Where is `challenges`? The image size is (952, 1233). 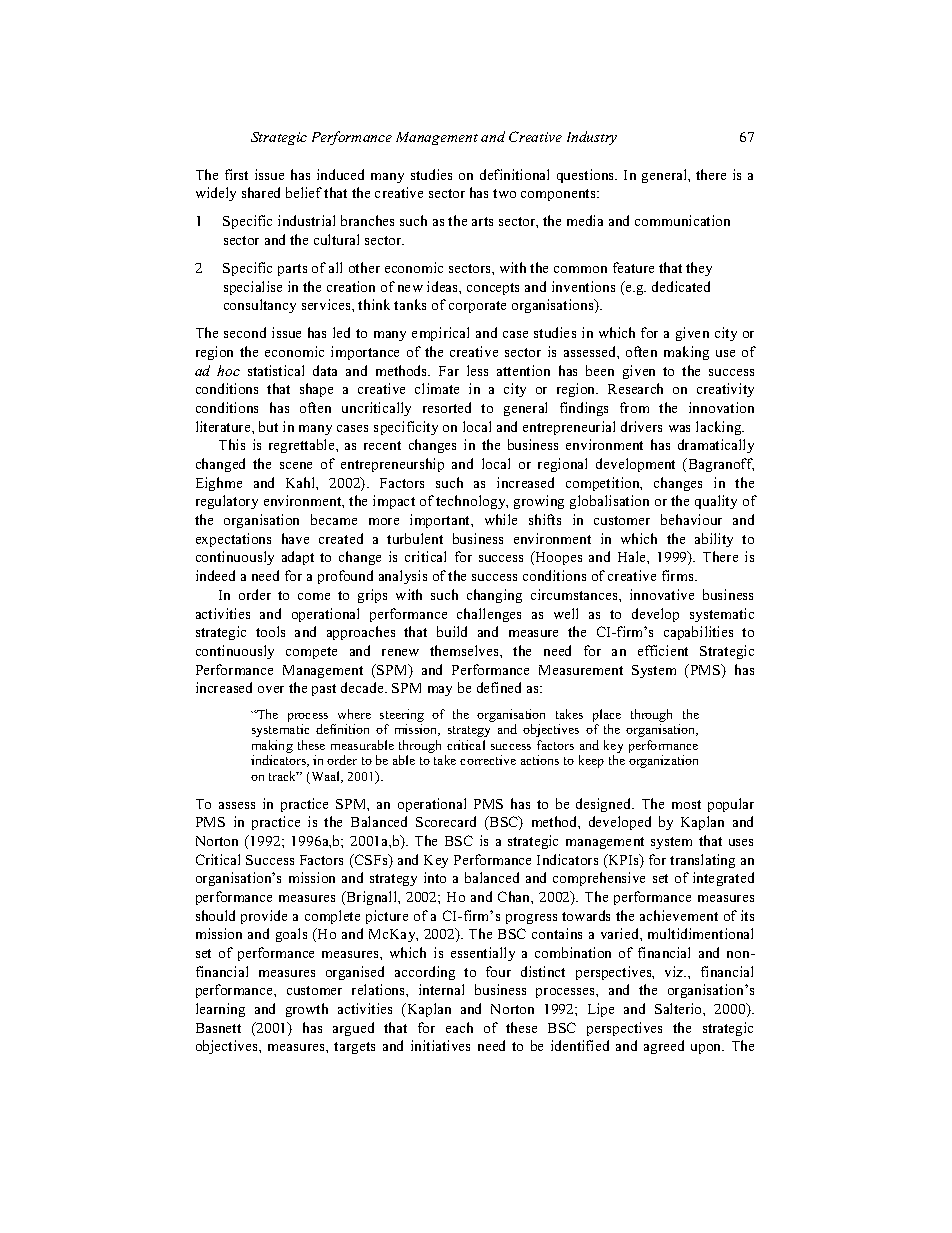
challenges is located at coordinates (489, 615).
